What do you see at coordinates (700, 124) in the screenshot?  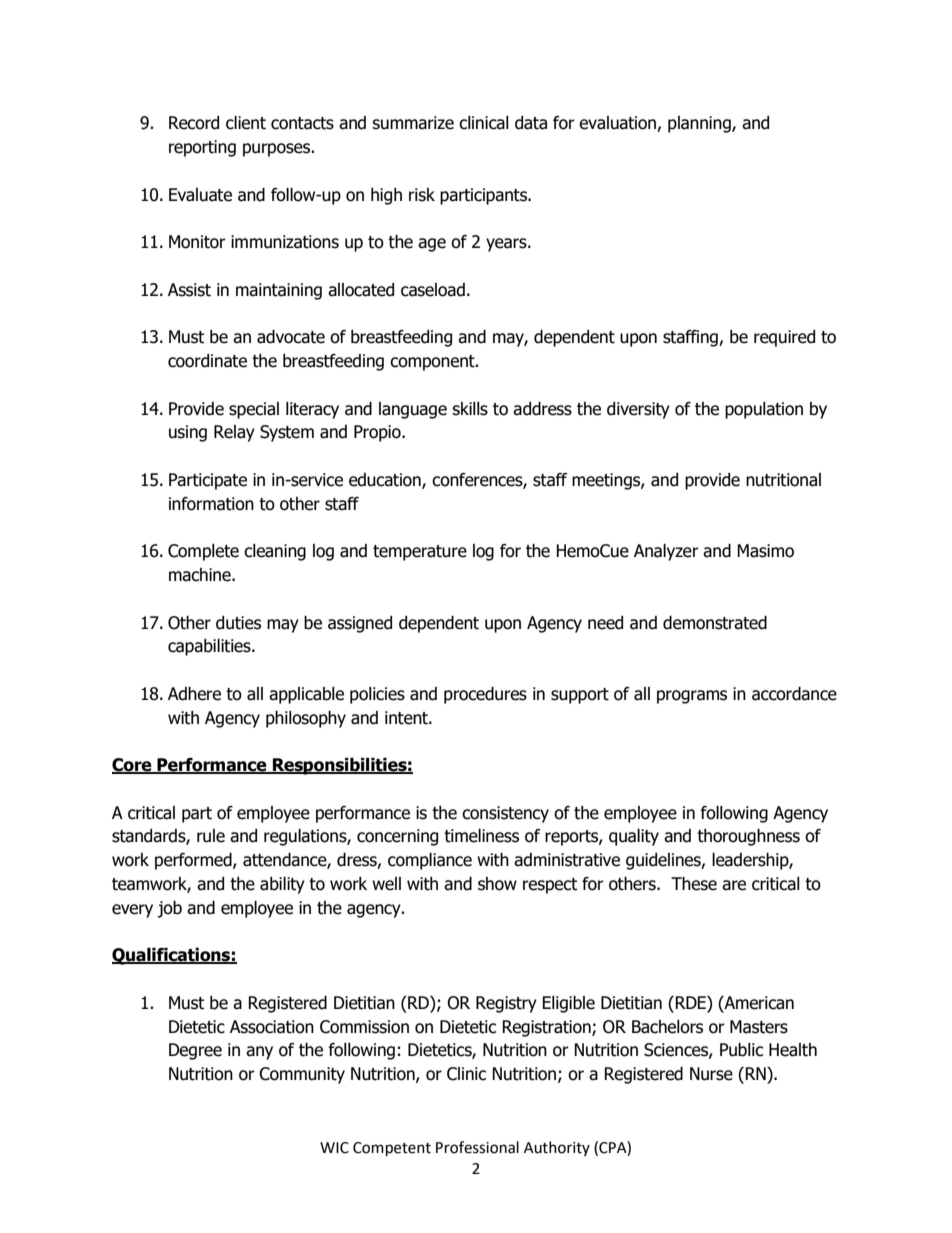 I see `planning` at bounding box center [700, 124].
